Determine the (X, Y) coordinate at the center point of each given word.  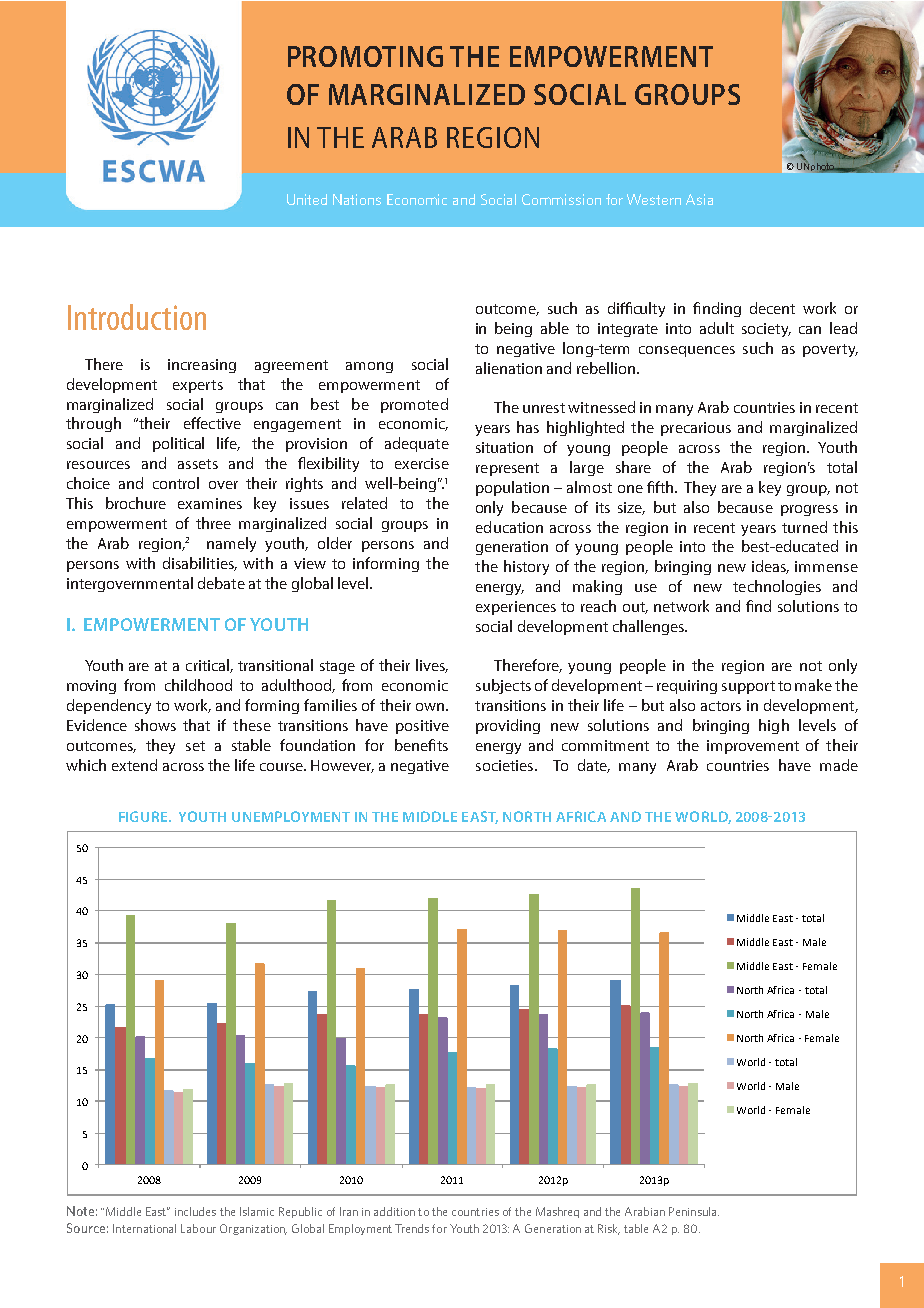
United (307, 199)
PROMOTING (365, 56)
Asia (699, 199)
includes (195, 1211)
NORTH (527, 816)
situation (504, 447)
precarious (696, 429)
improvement (753, 747)
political (178, 444)
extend (134, 765)
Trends (412, 1228)
